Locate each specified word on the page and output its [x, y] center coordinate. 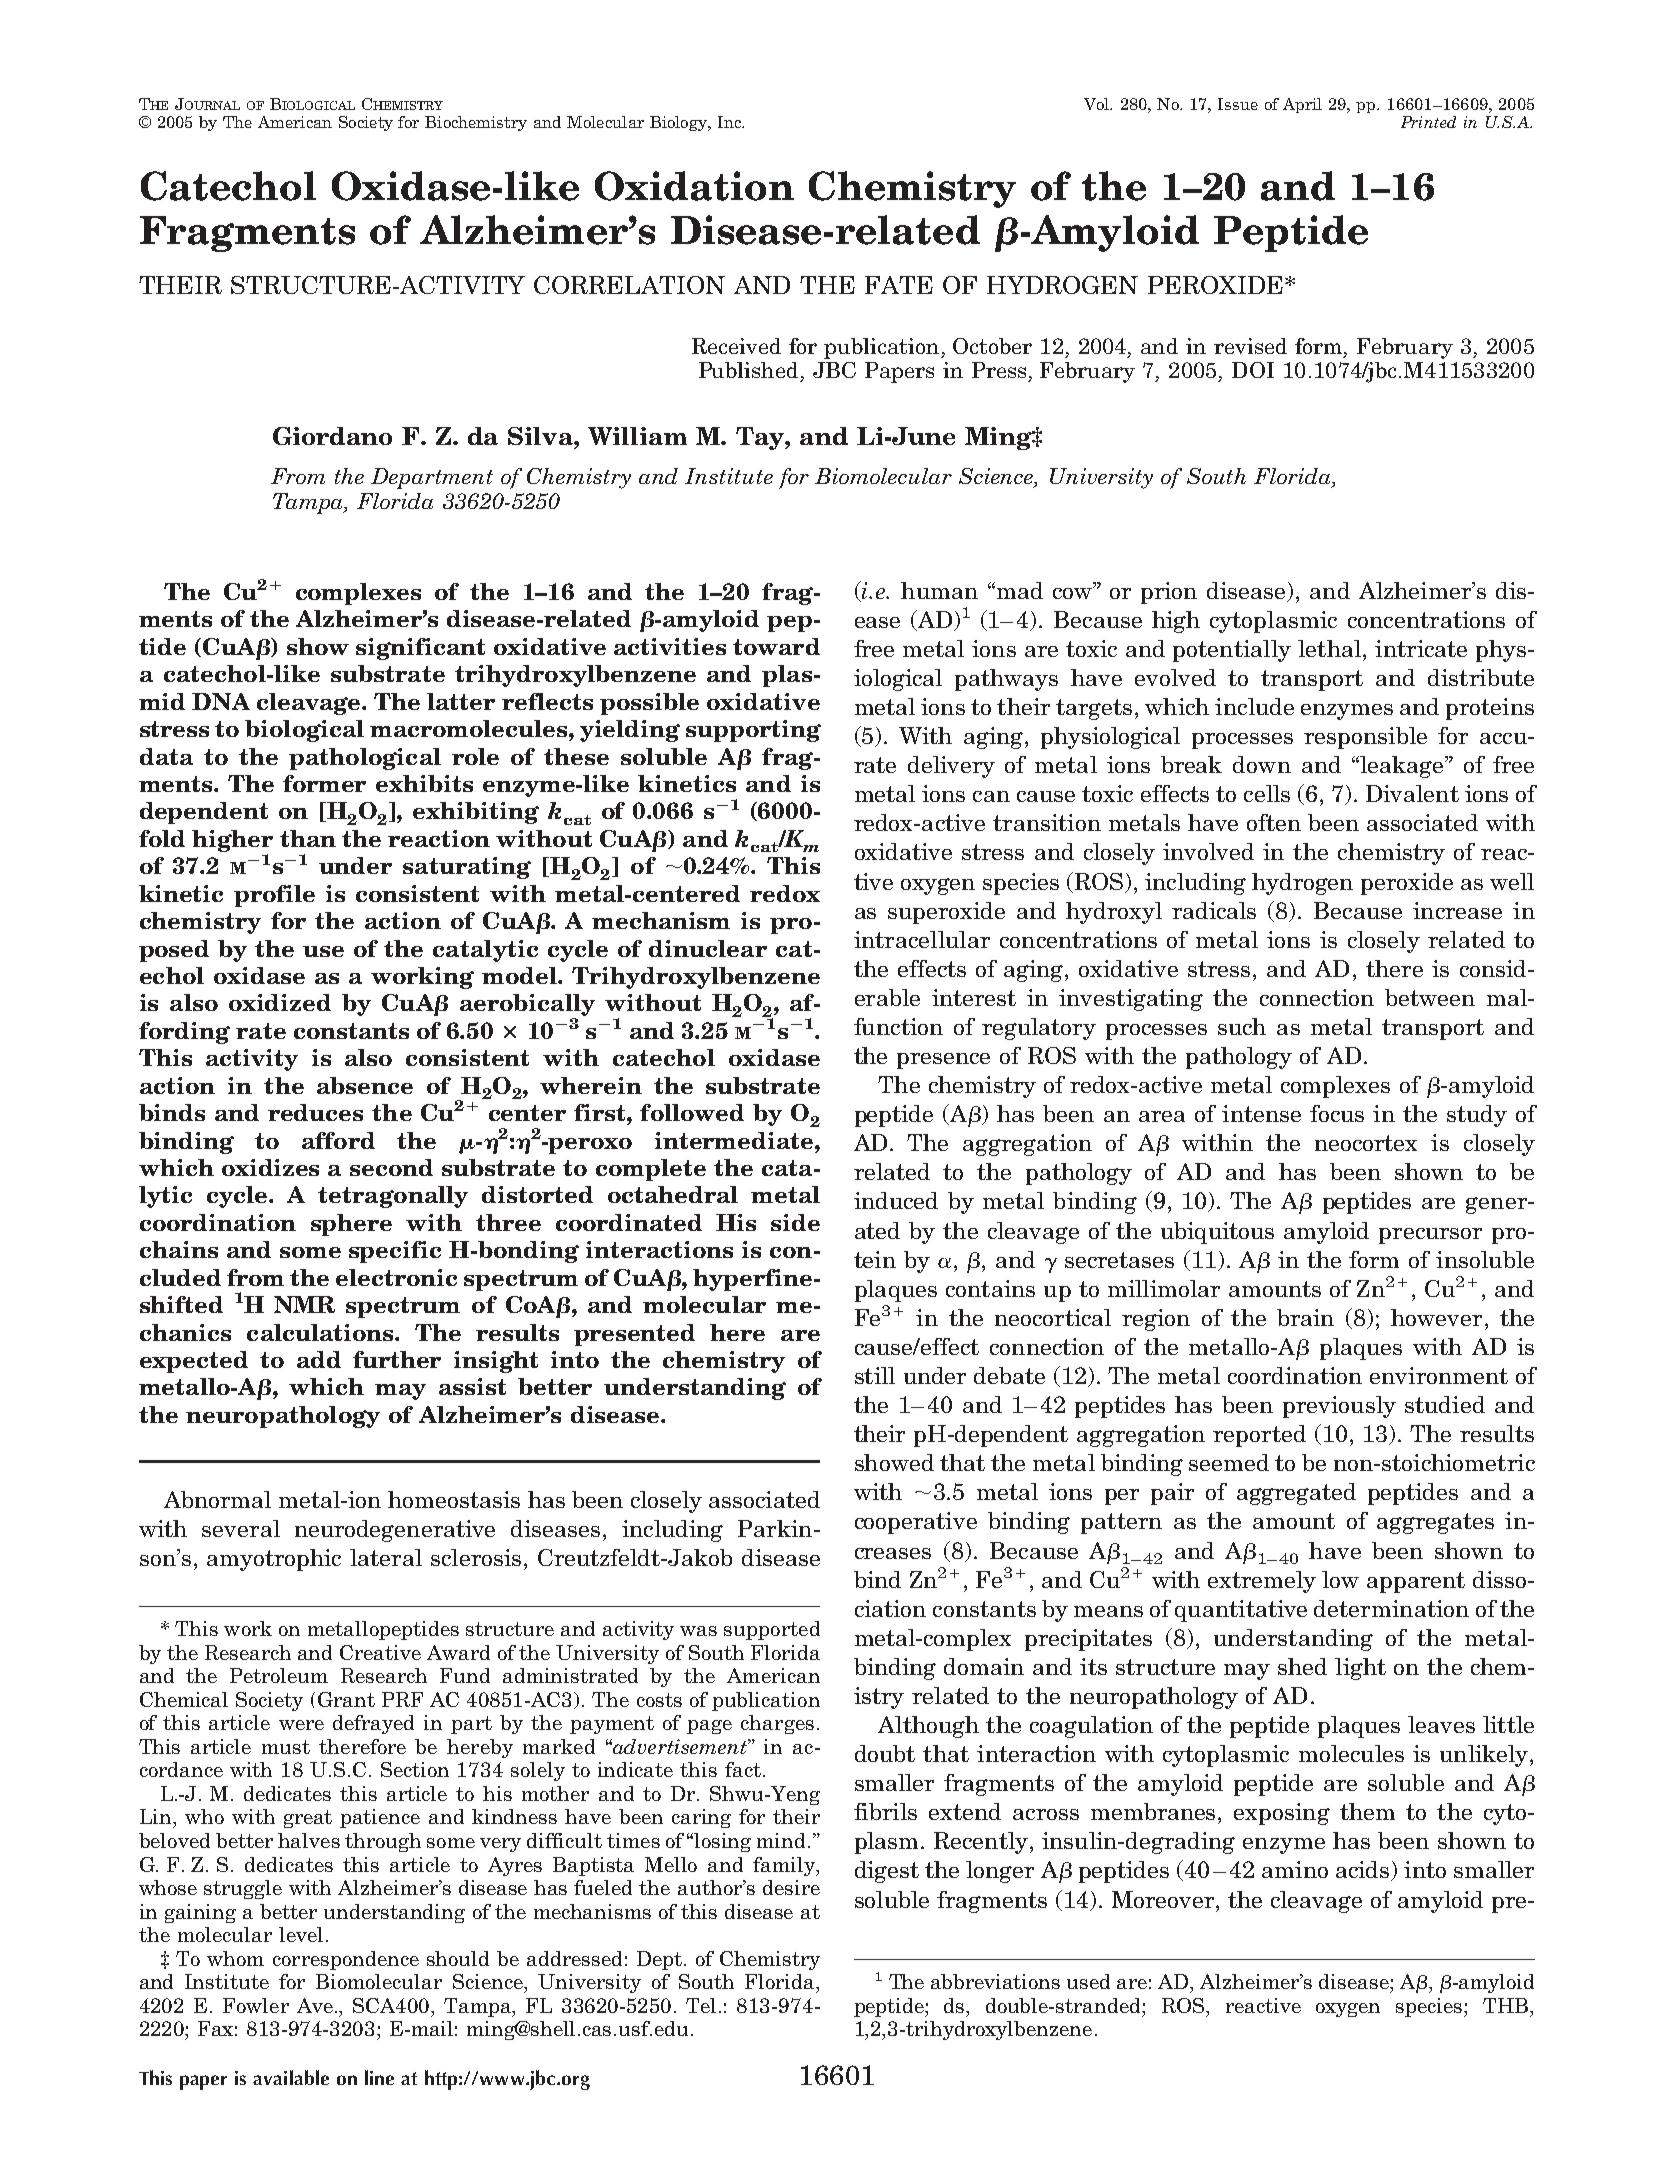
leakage [1403, 767]
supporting [753, 731]
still [875, 1375]
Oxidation [694, 186]
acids [1364, 1871]
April [1302, 105]
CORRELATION [629, 285]
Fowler [256, 2005]
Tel [703, 2005]
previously [1339, 1407]
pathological [365, 759]
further [397, 1359]
